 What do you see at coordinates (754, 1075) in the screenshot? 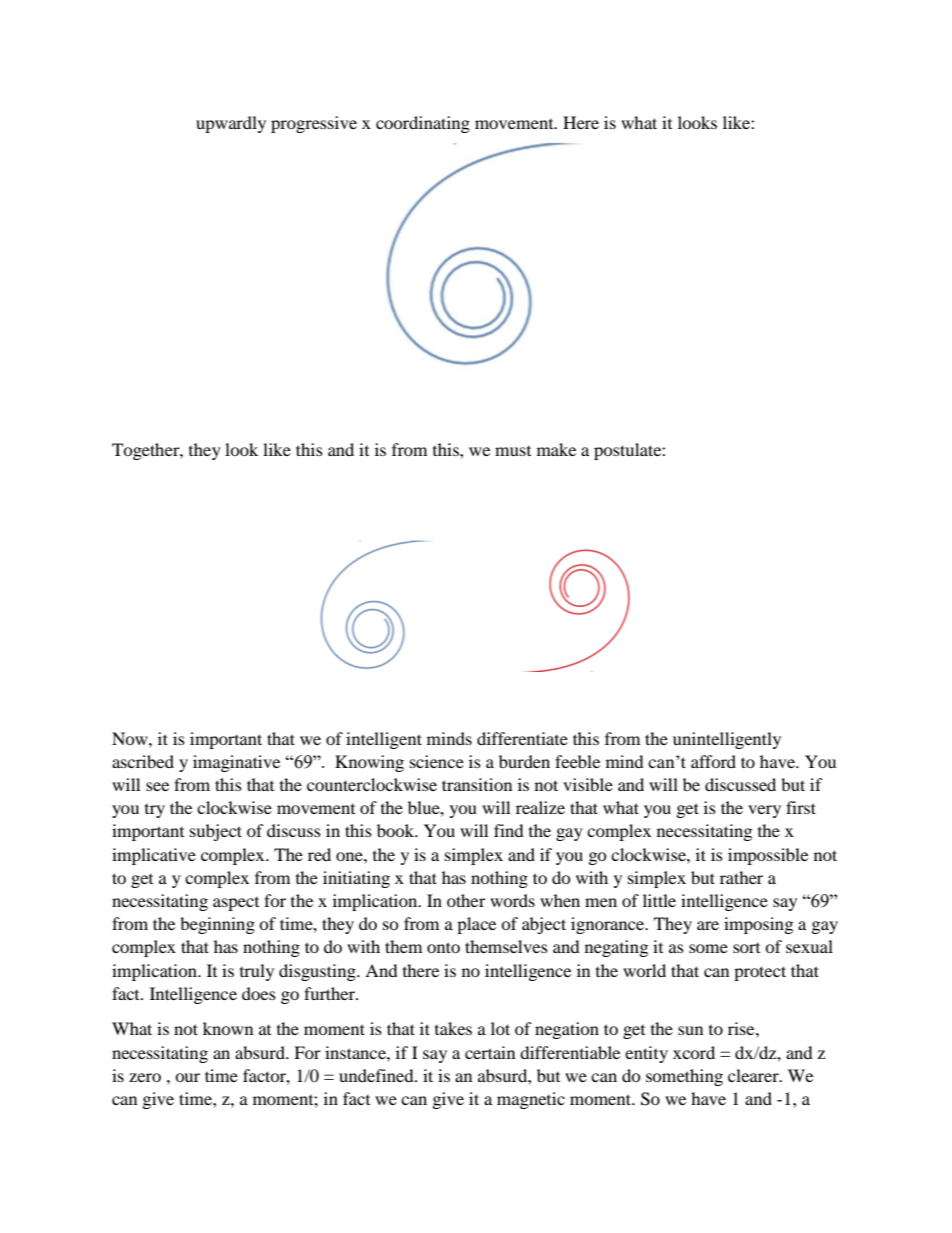
I see `clearer` at bounding box center [754, 1075].
